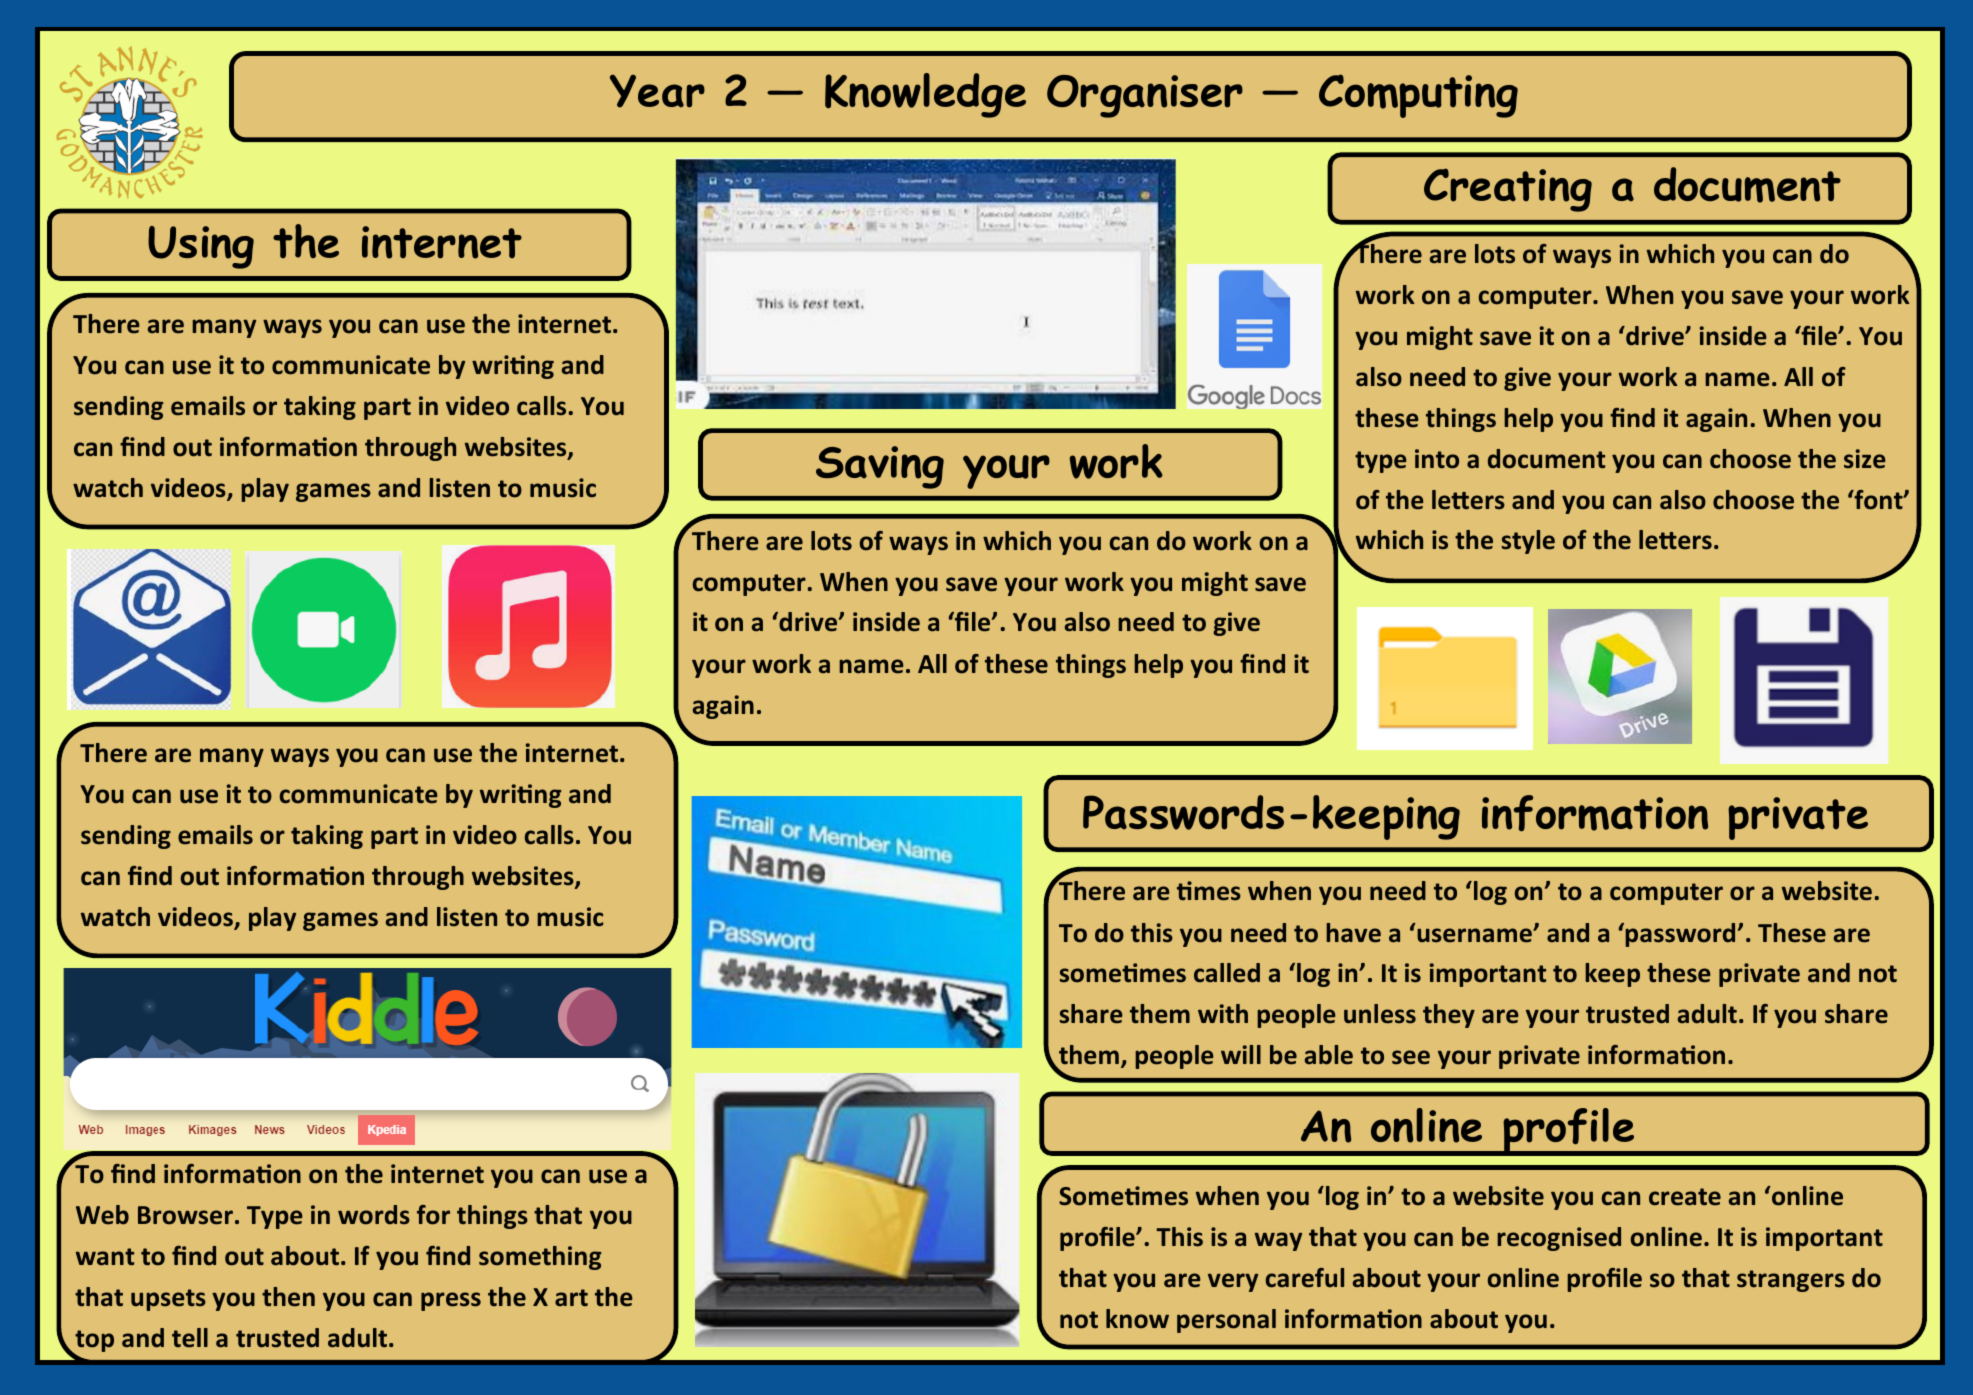 The image size is (1973, 1395). What do you see at coordinates (1145, 96) in the document?
I see `Organiser` at bounding box center [1145, 96].
